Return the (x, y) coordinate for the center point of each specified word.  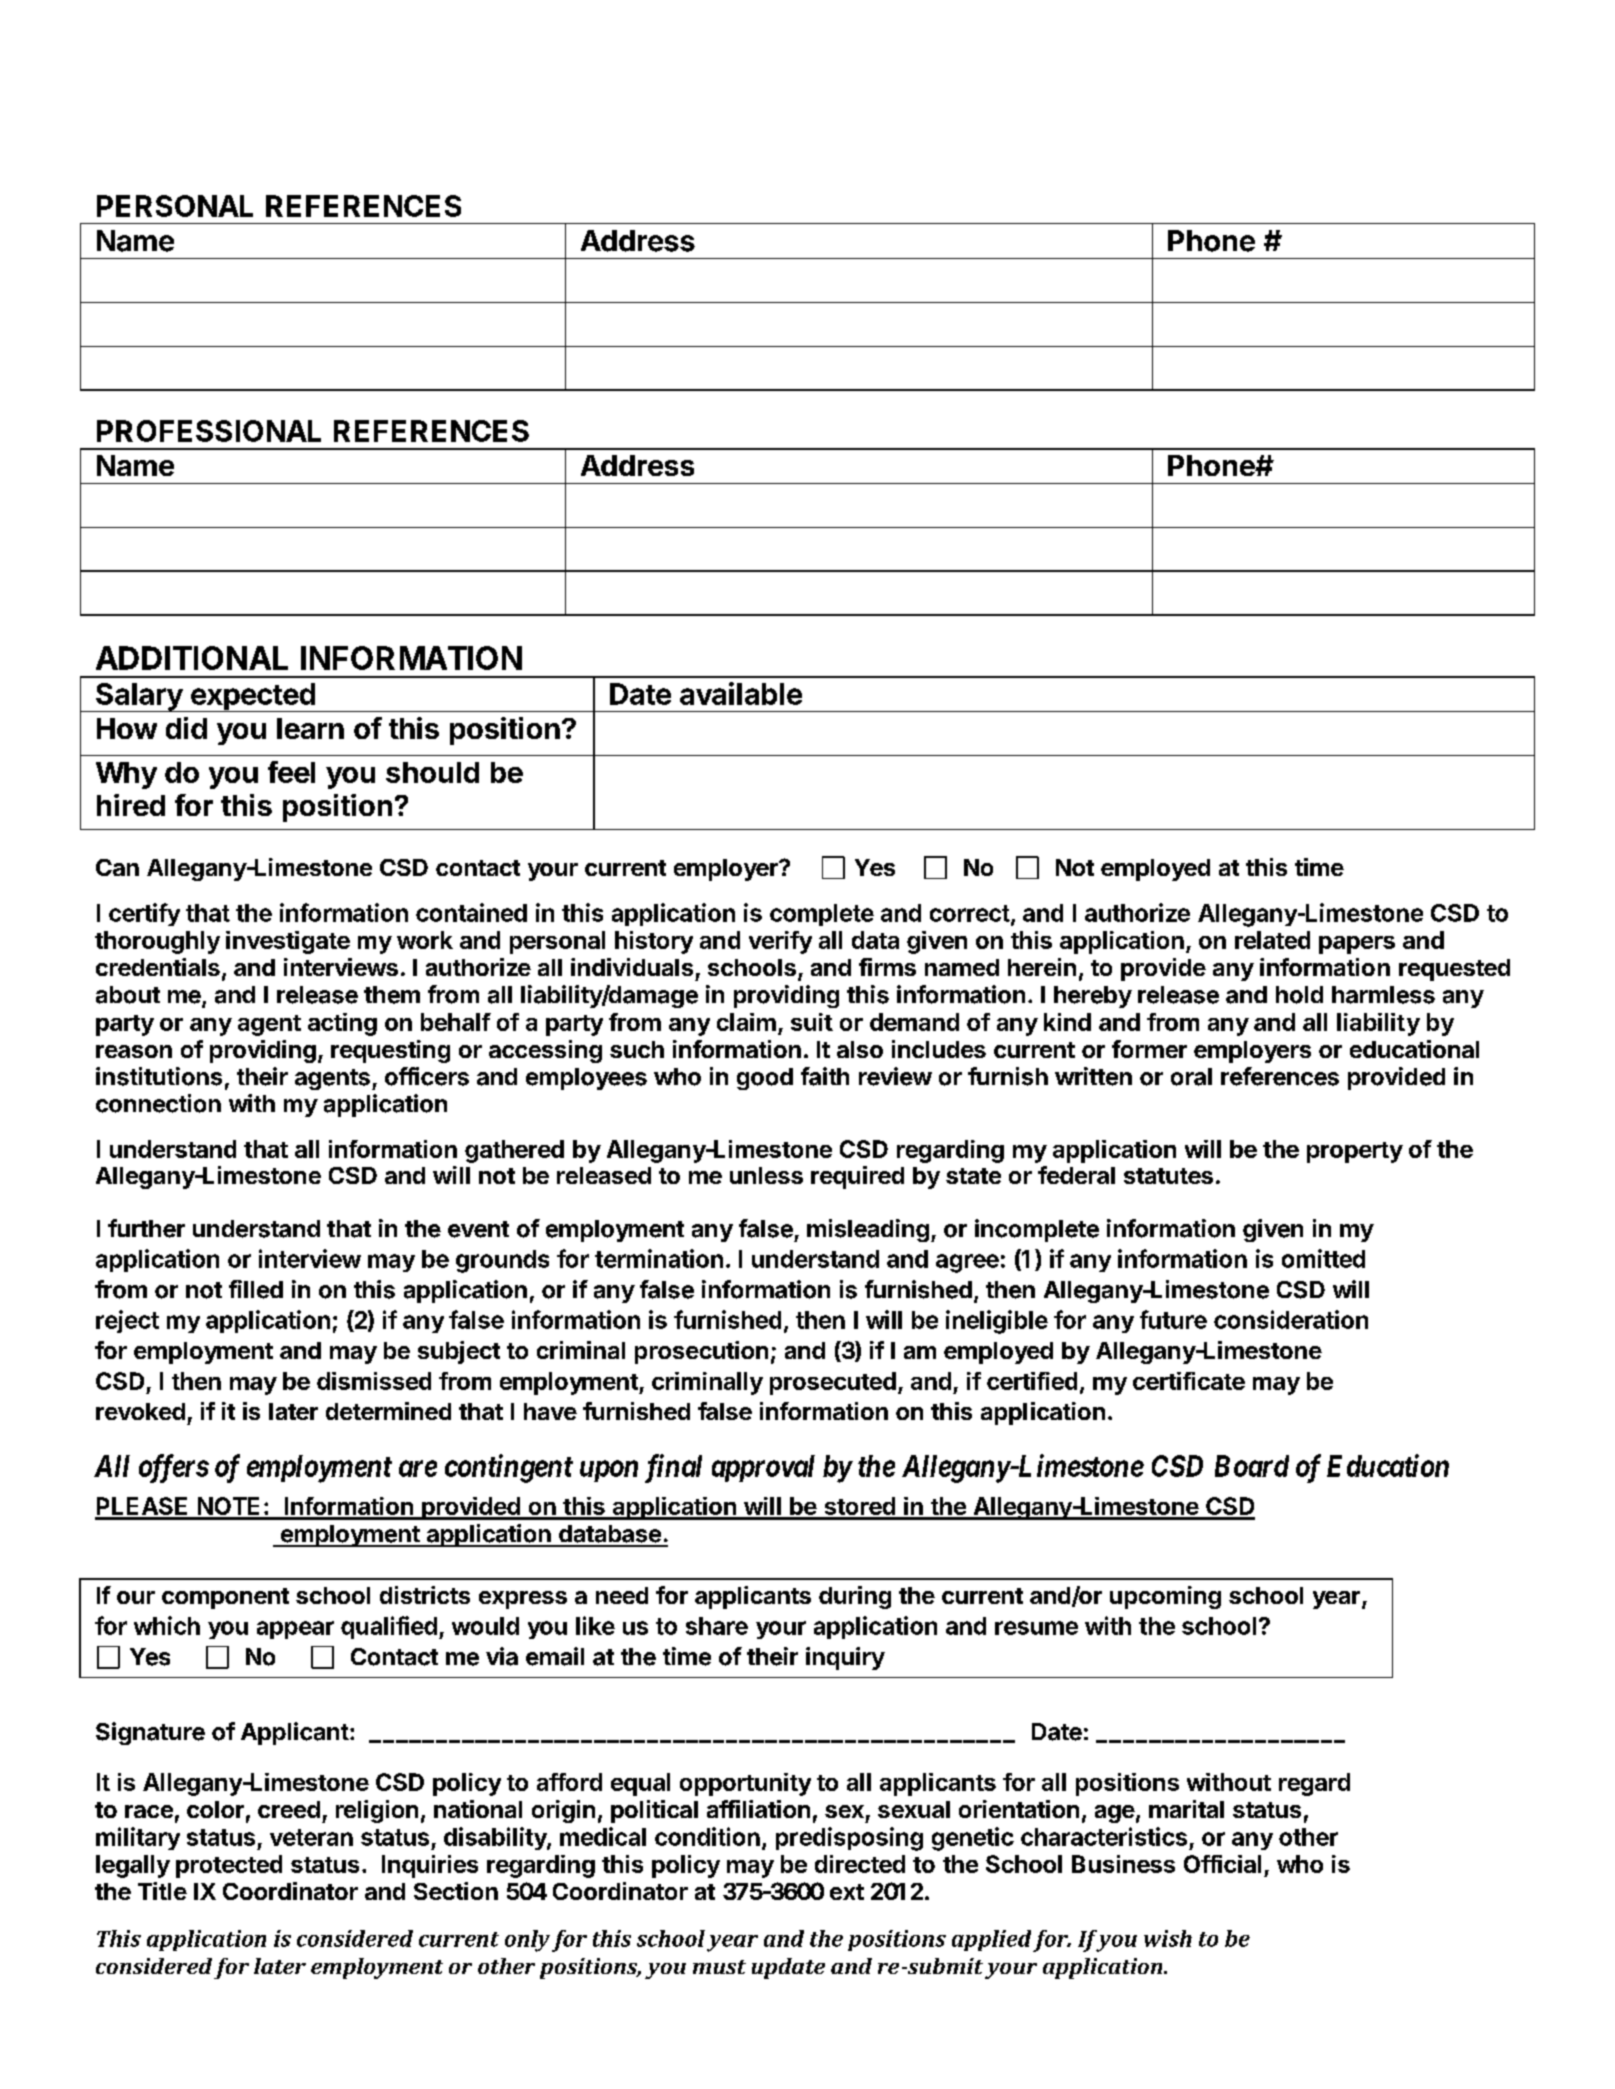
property (1355, 1152)
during (855, 1597)
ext (847, 1892)
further (146, 1228)
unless (766, 1175)
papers (1357, 945)
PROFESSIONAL (209, 431)
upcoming (1165, 1597)
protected (229, 1866)
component (225, 1598)
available (741, 693)
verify (780, 942)
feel (291, 772)
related (1272, 940)
